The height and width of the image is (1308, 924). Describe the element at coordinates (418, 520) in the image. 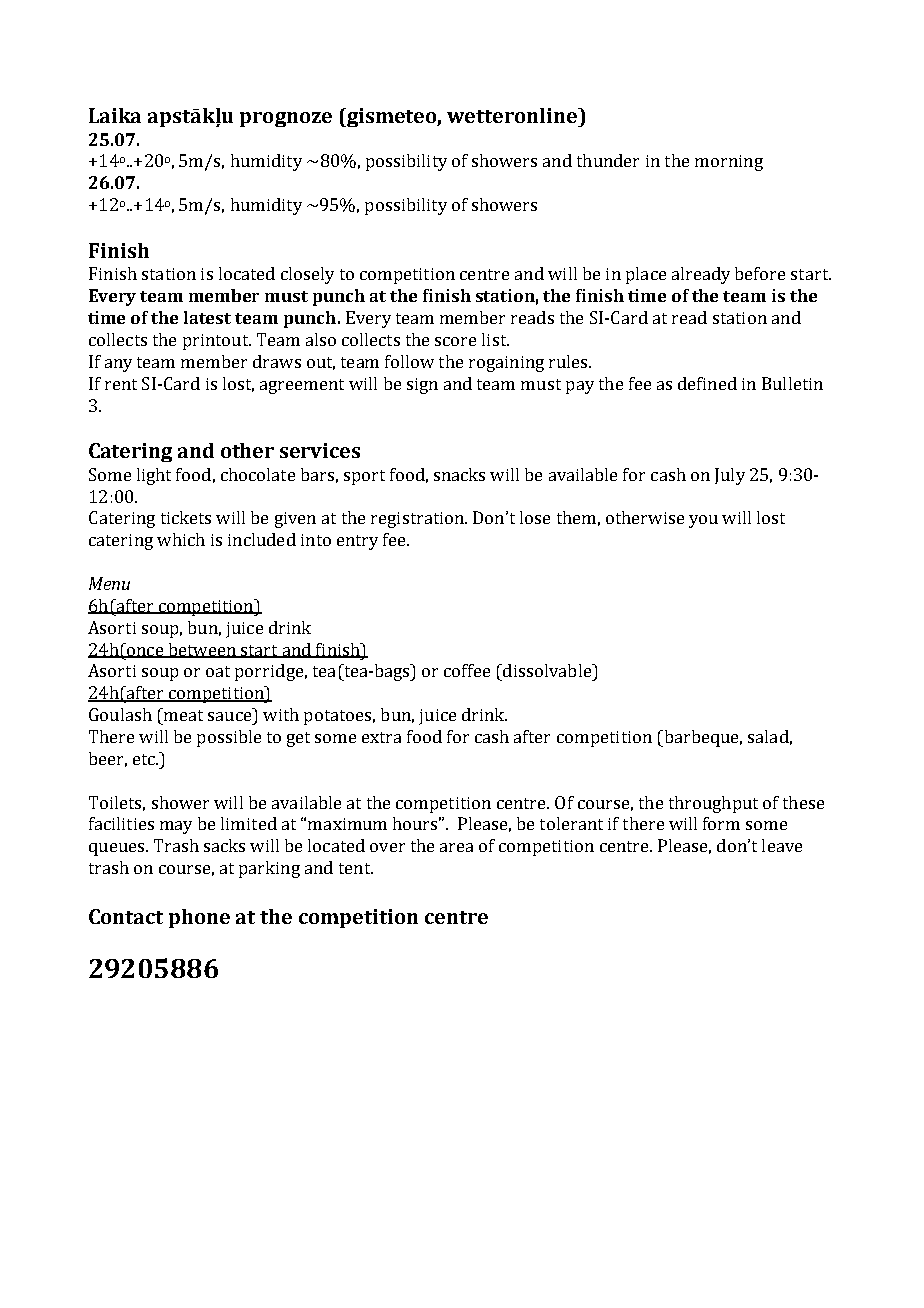

I see `registration` at that location.
